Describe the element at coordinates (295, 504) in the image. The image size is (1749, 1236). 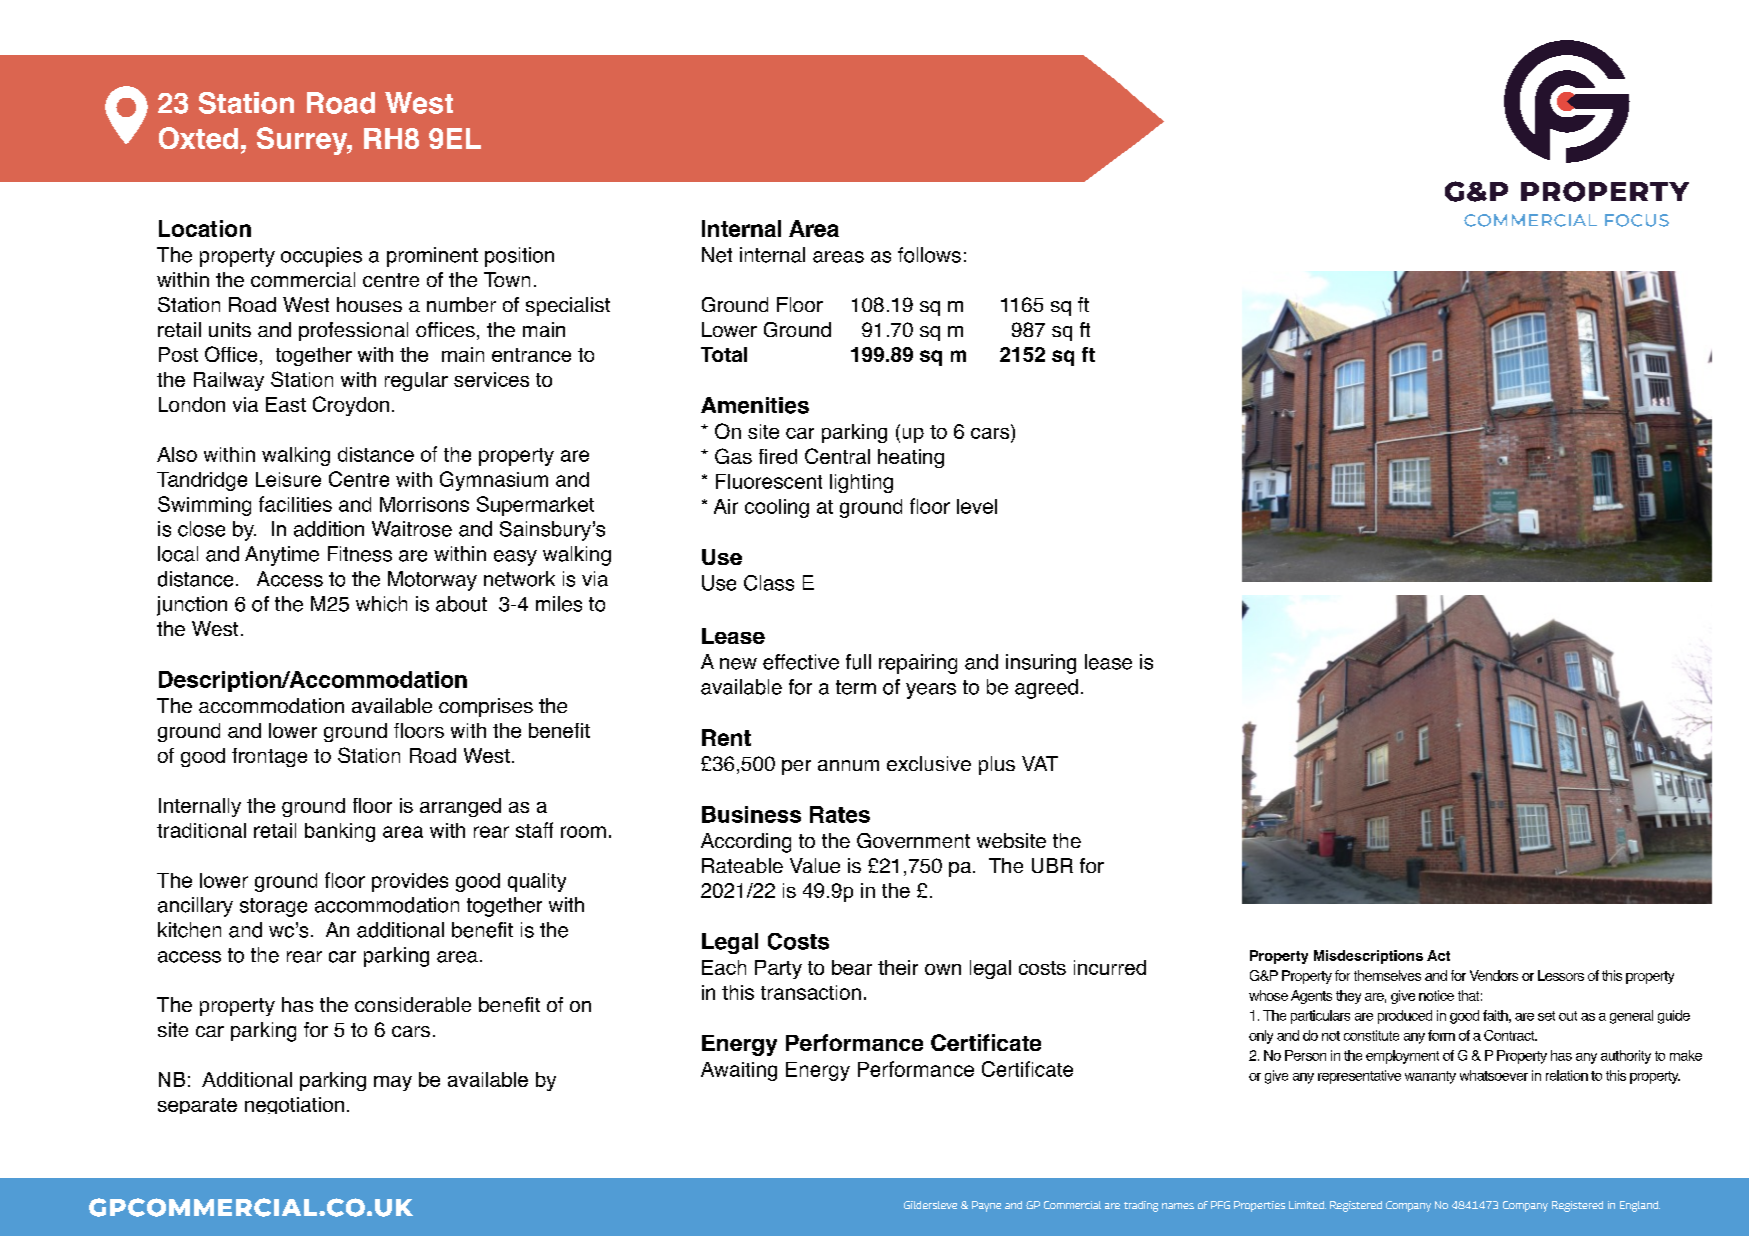
I see `facilities` at that location.
